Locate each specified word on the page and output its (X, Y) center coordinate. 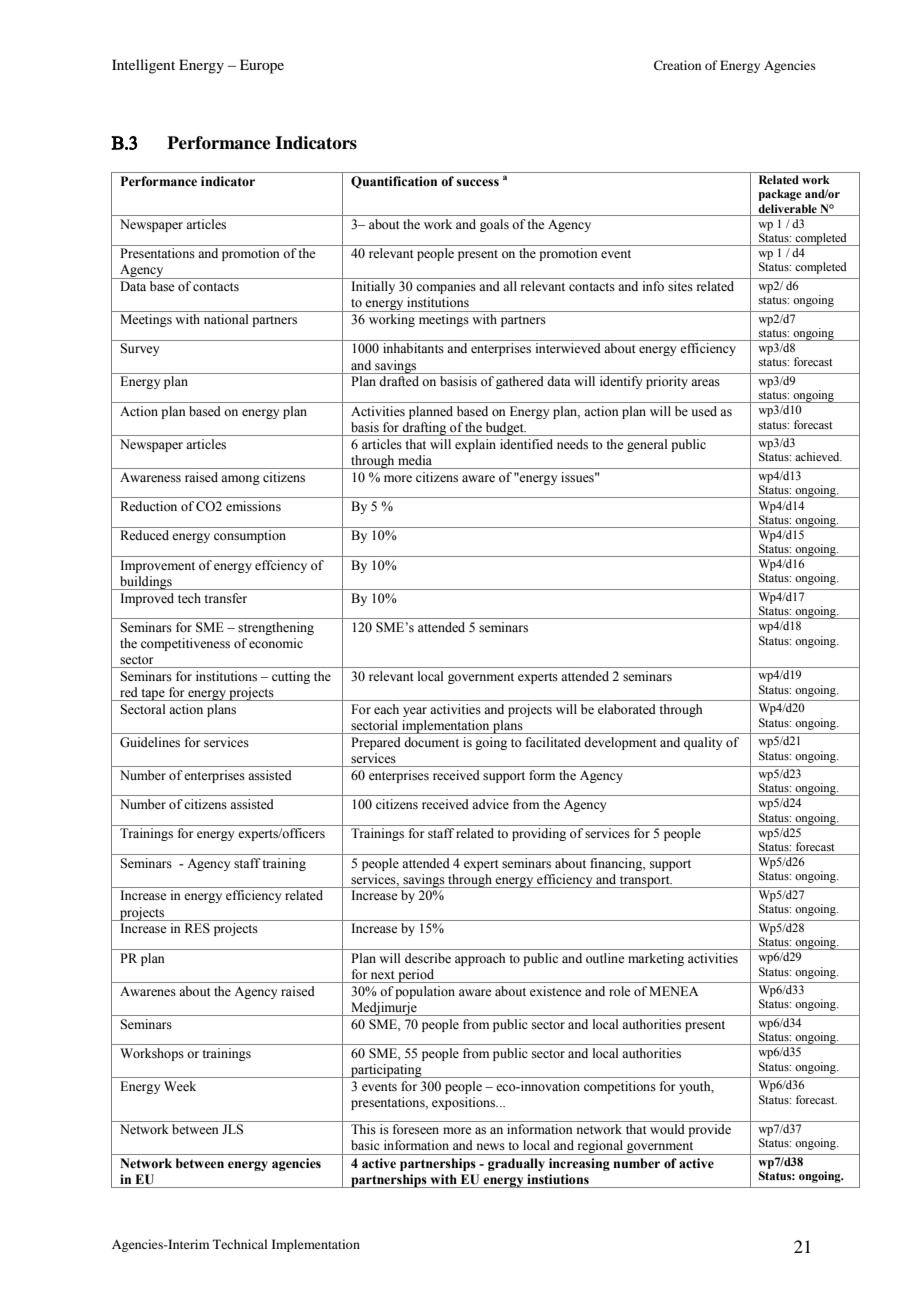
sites (680, 286)
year (415, 712)
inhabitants (413, 348)
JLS (232, 1129)
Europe (262, 66)
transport (645, 882)
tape (153, 695)
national (226, 319)
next (383, 975)
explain (475, 445)
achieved (818, 456)
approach (480, 959)
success (477, 183)
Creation (677, 65)
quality (703, 743)
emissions (253, 506)
